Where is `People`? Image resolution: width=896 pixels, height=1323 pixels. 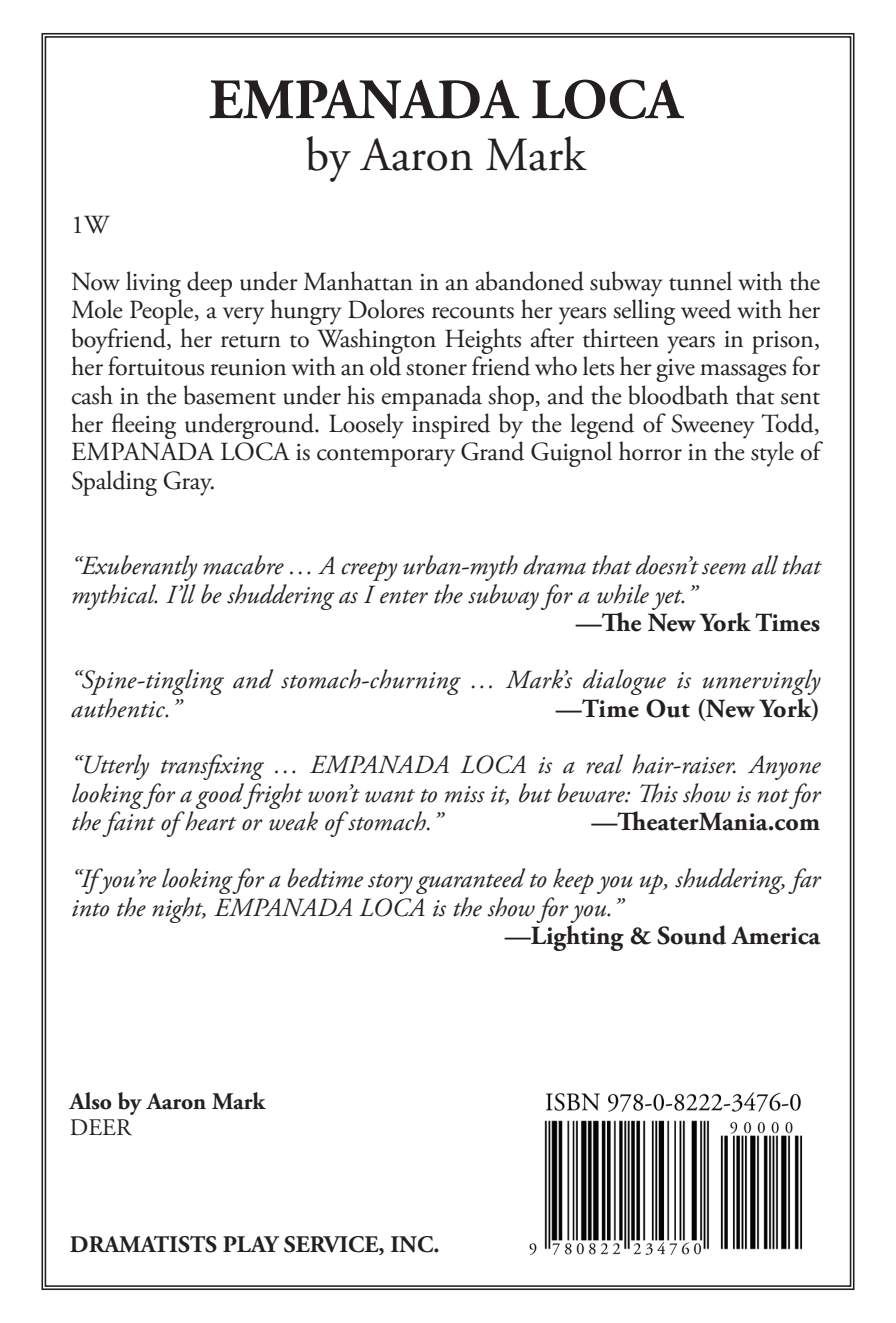
People is located at coordinates (163, 312).
